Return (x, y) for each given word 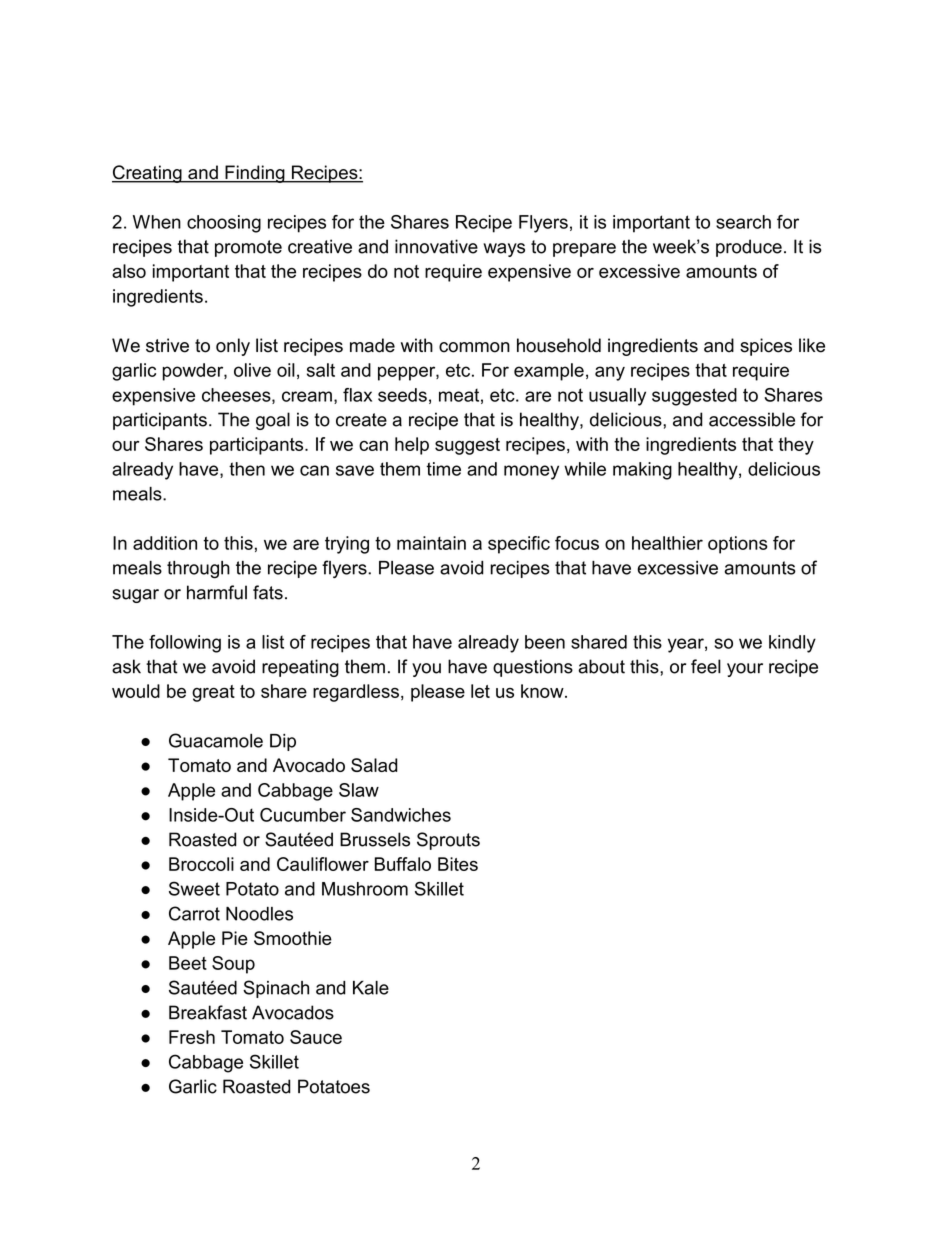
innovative (436, 246)
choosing (224, 224)
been (545, 642)
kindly (792, 644)
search (743, 222)
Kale (371, 987)
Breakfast (208, 1012)
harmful (217, 592)
